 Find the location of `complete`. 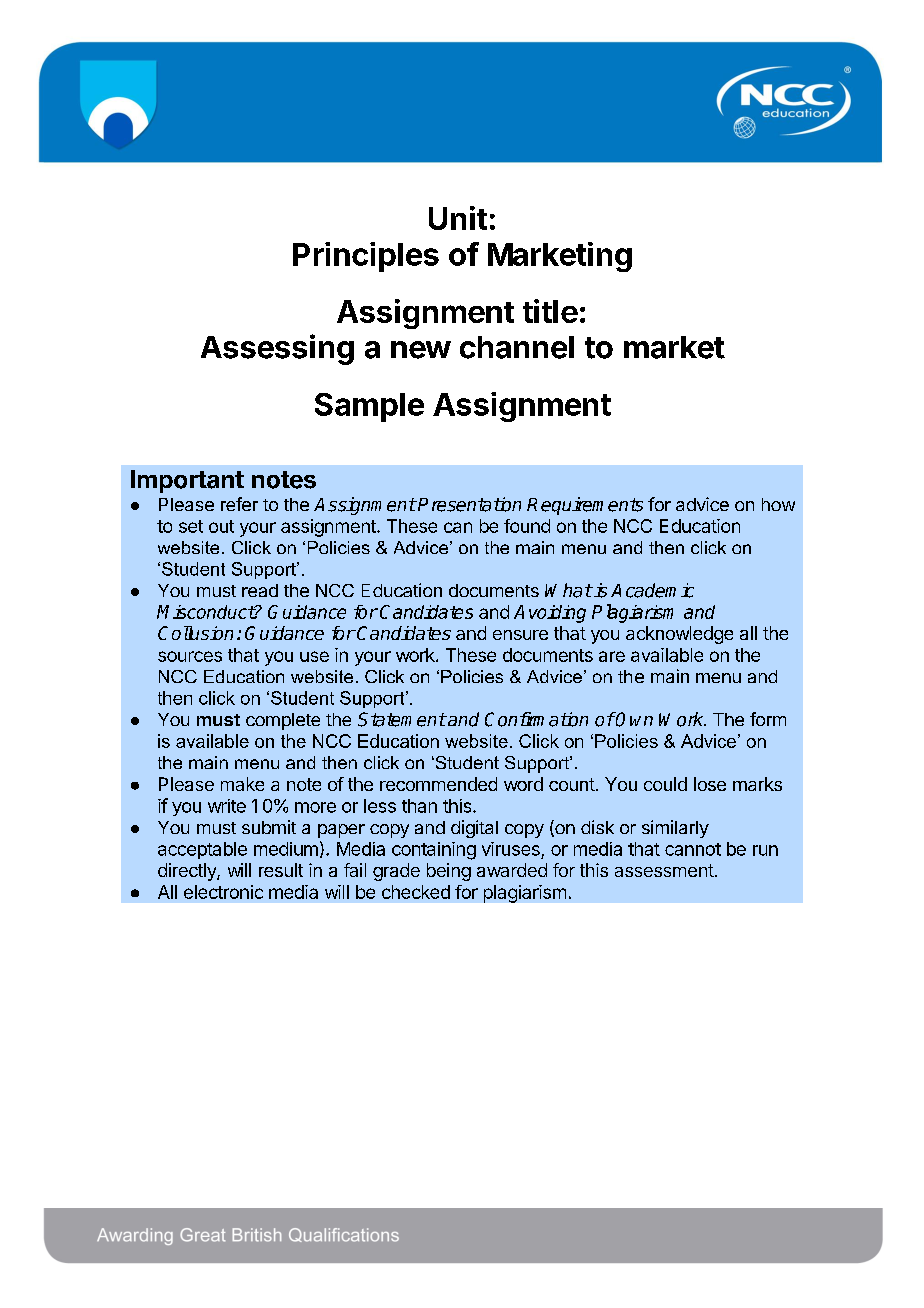

complete is located at coordinates (283, 721).
